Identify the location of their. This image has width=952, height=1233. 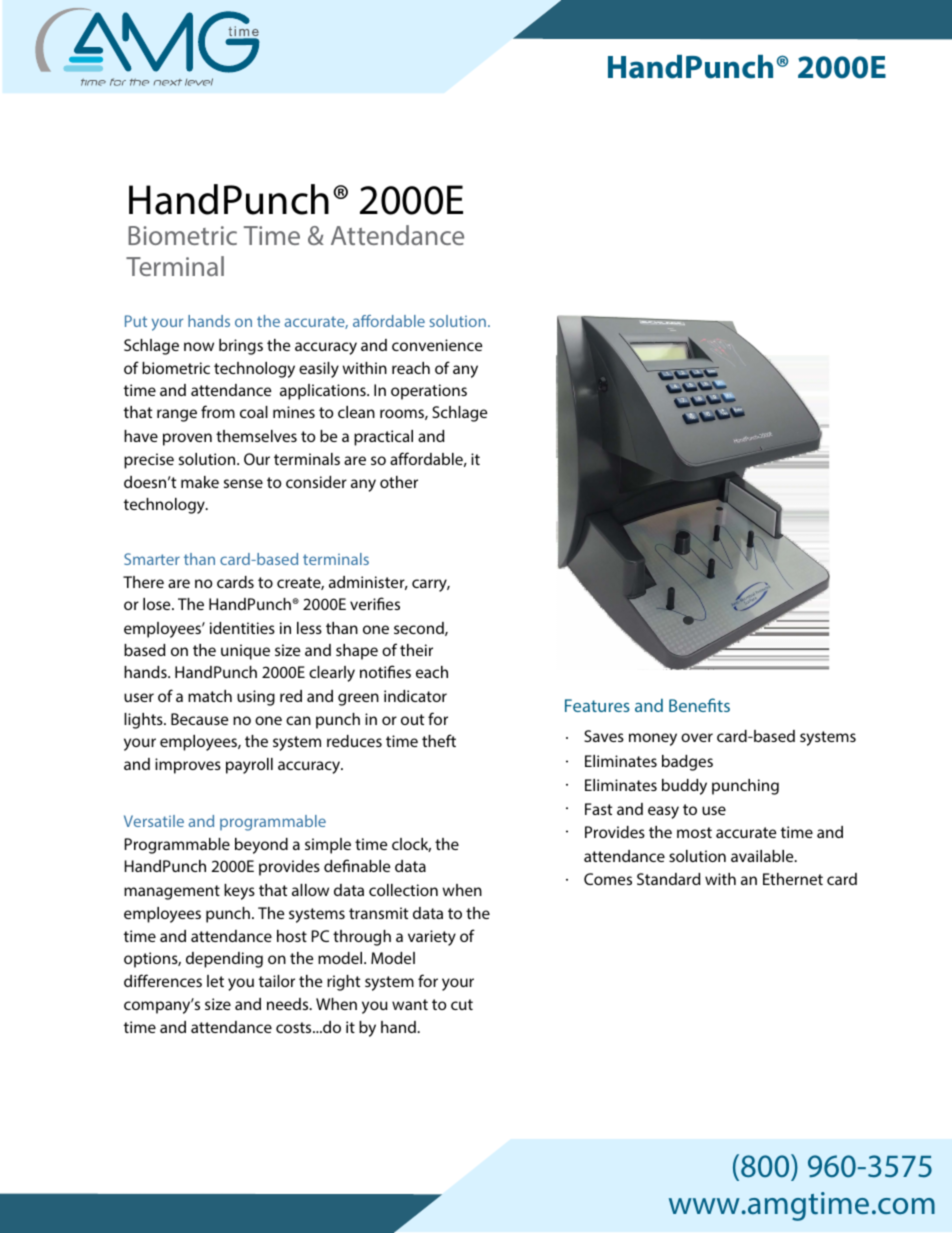
(416, 650).
